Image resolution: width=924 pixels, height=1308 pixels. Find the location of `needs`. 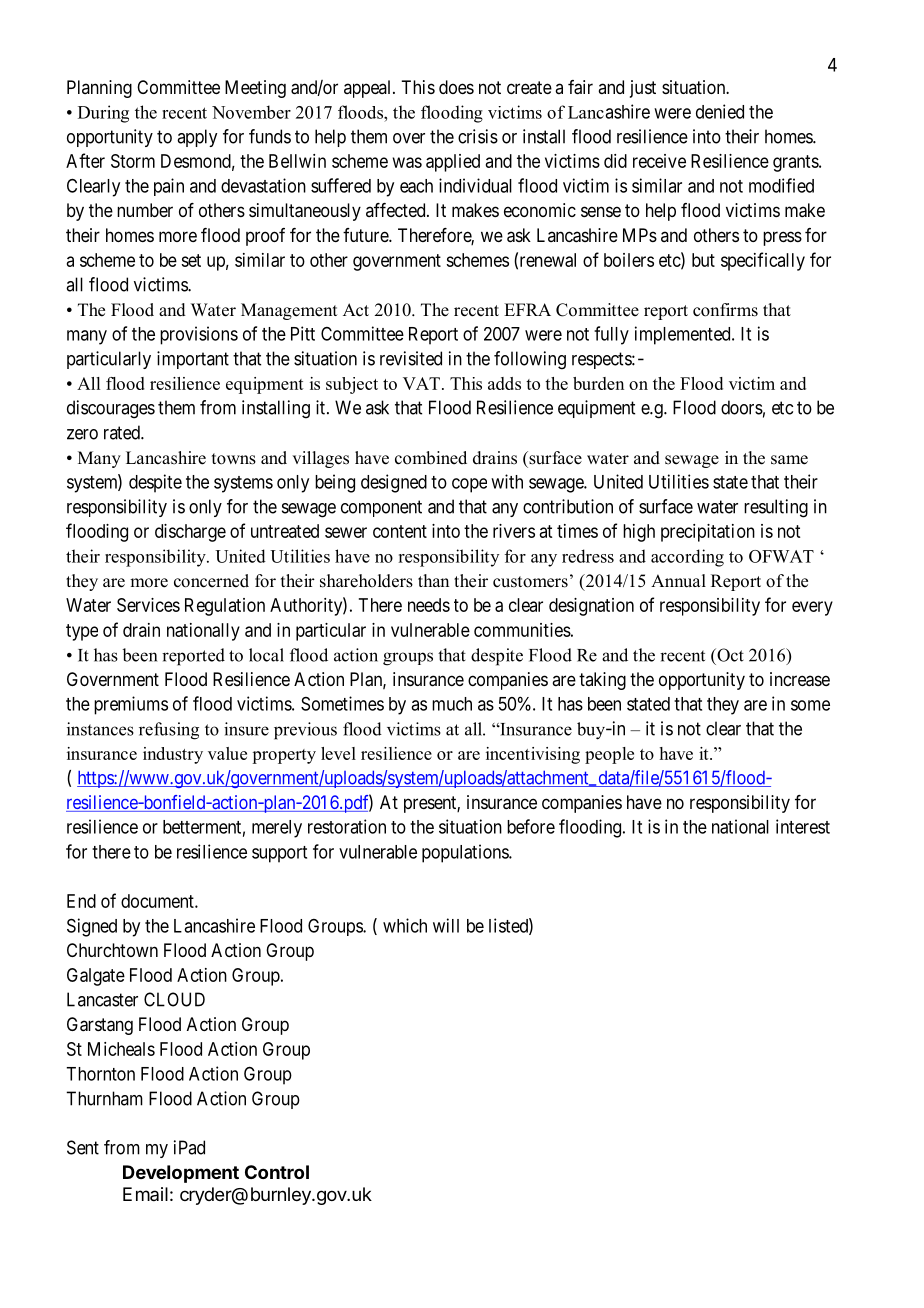

needs is located at coordinates (429, 605).
